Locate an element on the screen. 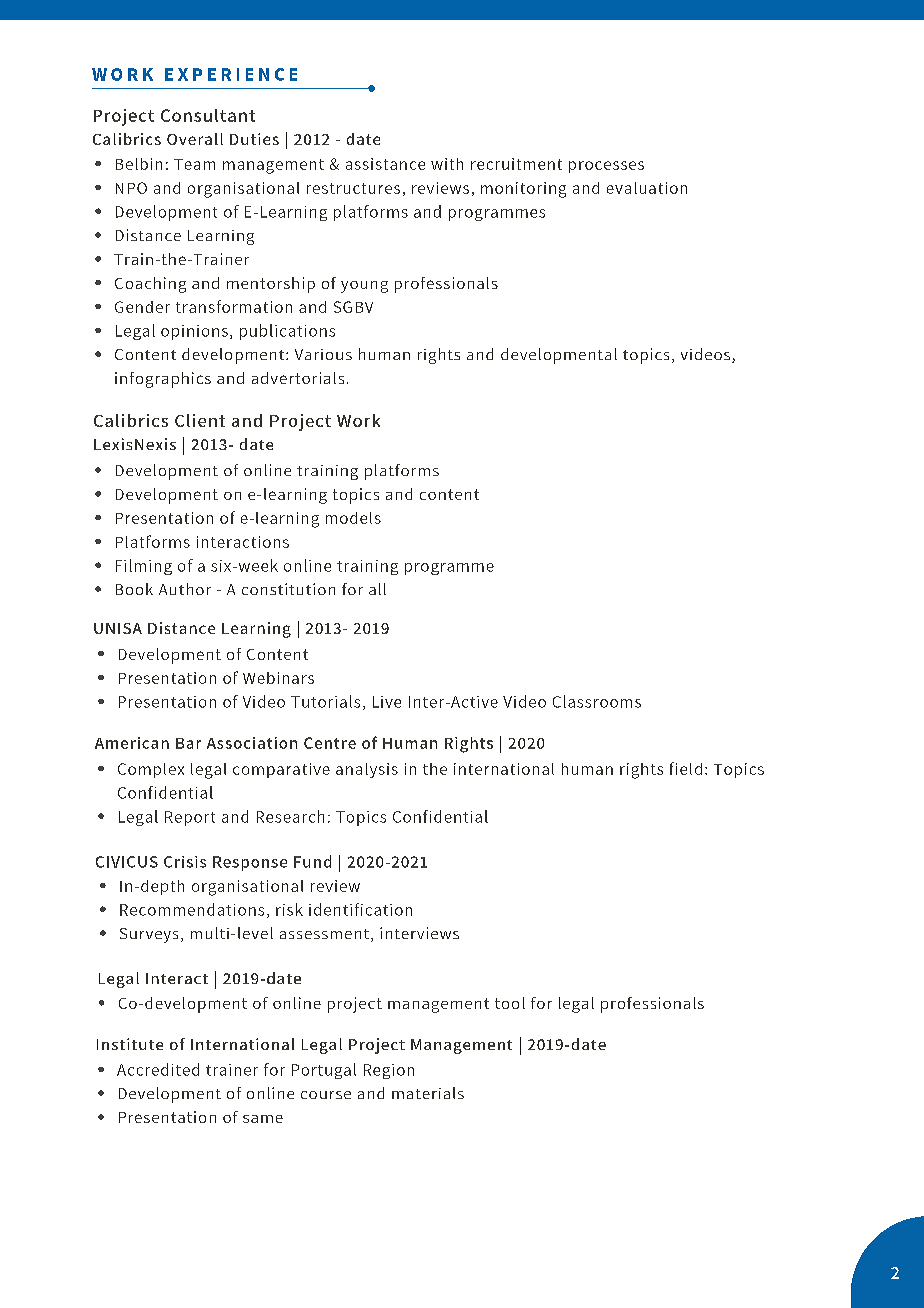 This screenshot has width=924, height=1308. infographics is located at coordinates (163, 380).
